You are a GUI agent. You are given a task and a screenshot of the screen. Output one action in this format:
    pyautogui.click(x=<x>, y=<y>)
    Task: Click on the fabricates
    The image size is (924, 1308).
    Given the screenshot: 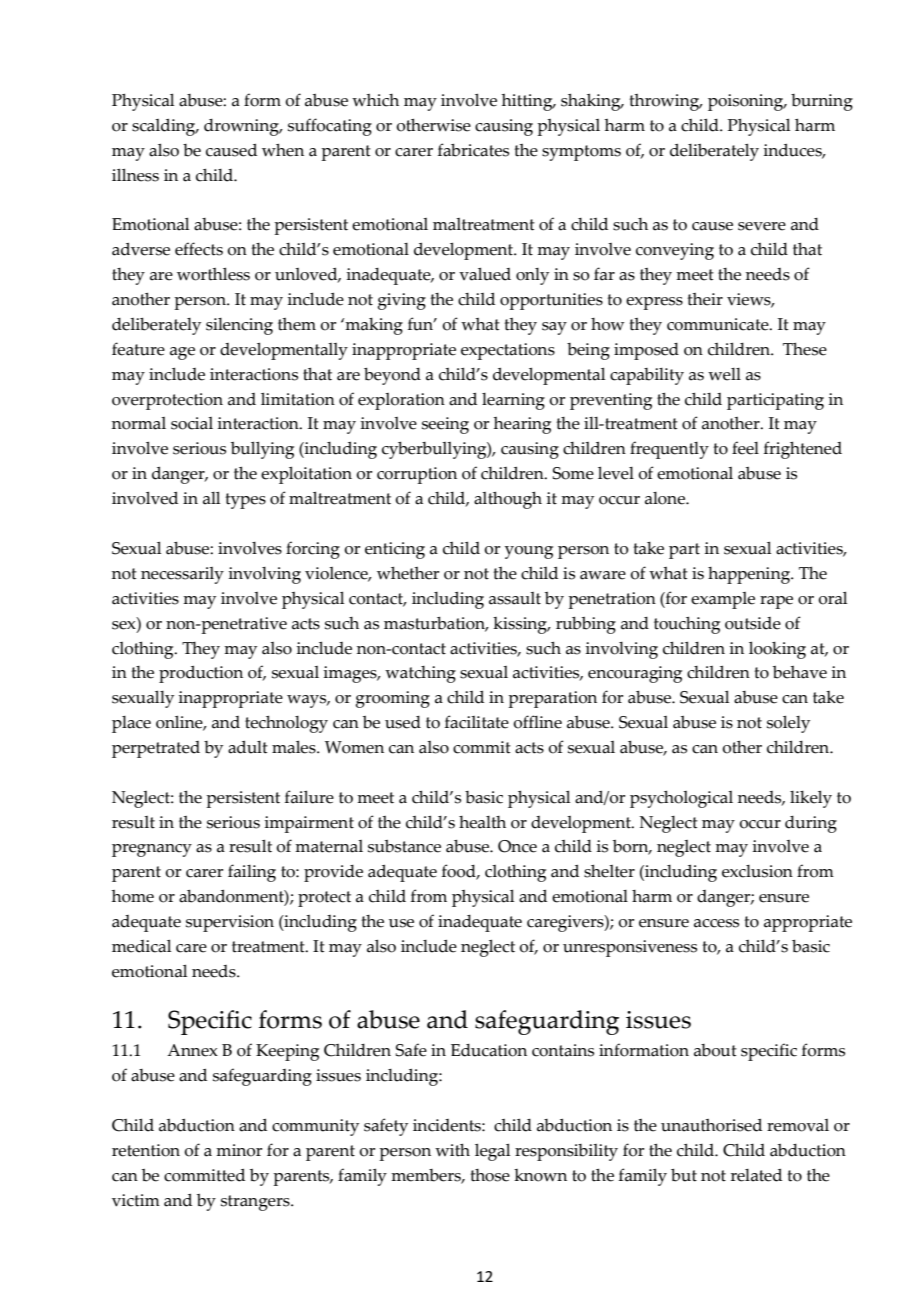 What is the action you would take?
    pyautogui.click(x=473, y=150)
